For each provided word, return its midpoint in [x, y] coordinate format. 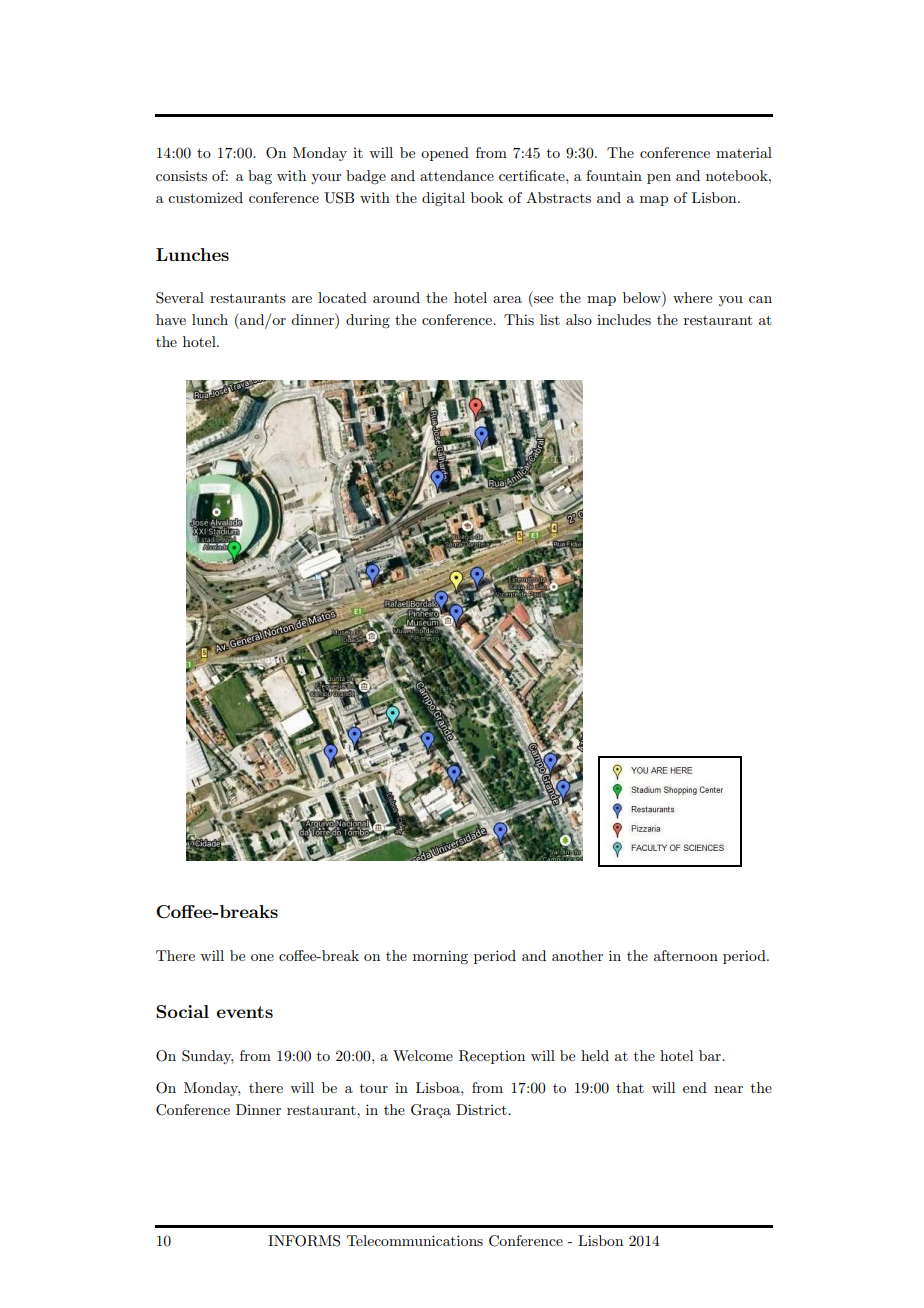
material [744, 152]
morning [440, 957]
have [171, 319]
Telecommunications [415, 1240]
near [728, 1089]
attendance [457, 175]
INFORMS [304, 1241]
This [519, 319]
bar [711, 1055]
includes [624, 319]
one [262, 957]
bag [260, 177]
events [245, 1012]
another [577, 955]
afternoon [686, 955]
